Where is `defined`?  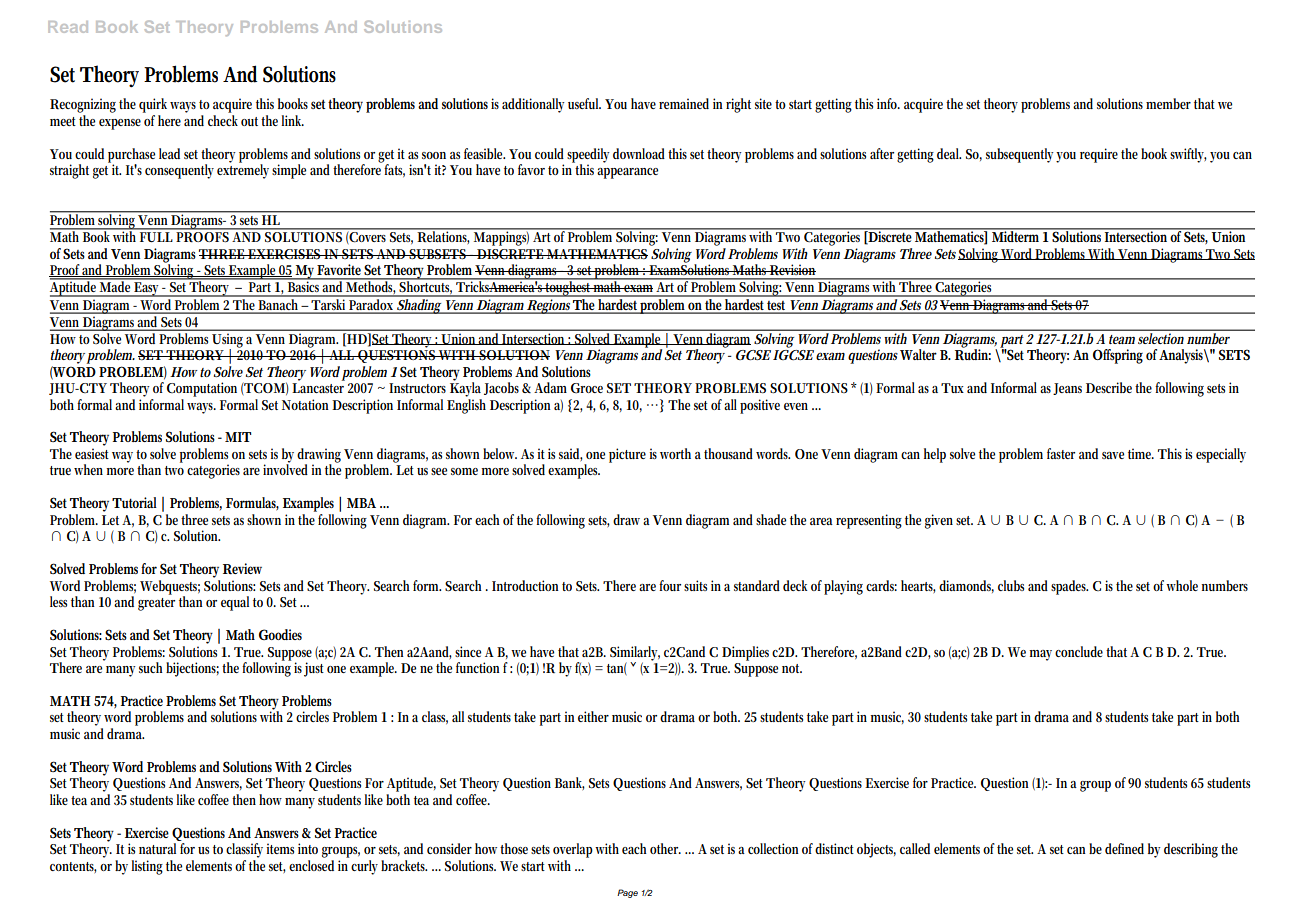
defined is located at coordinates (1124, 848).
